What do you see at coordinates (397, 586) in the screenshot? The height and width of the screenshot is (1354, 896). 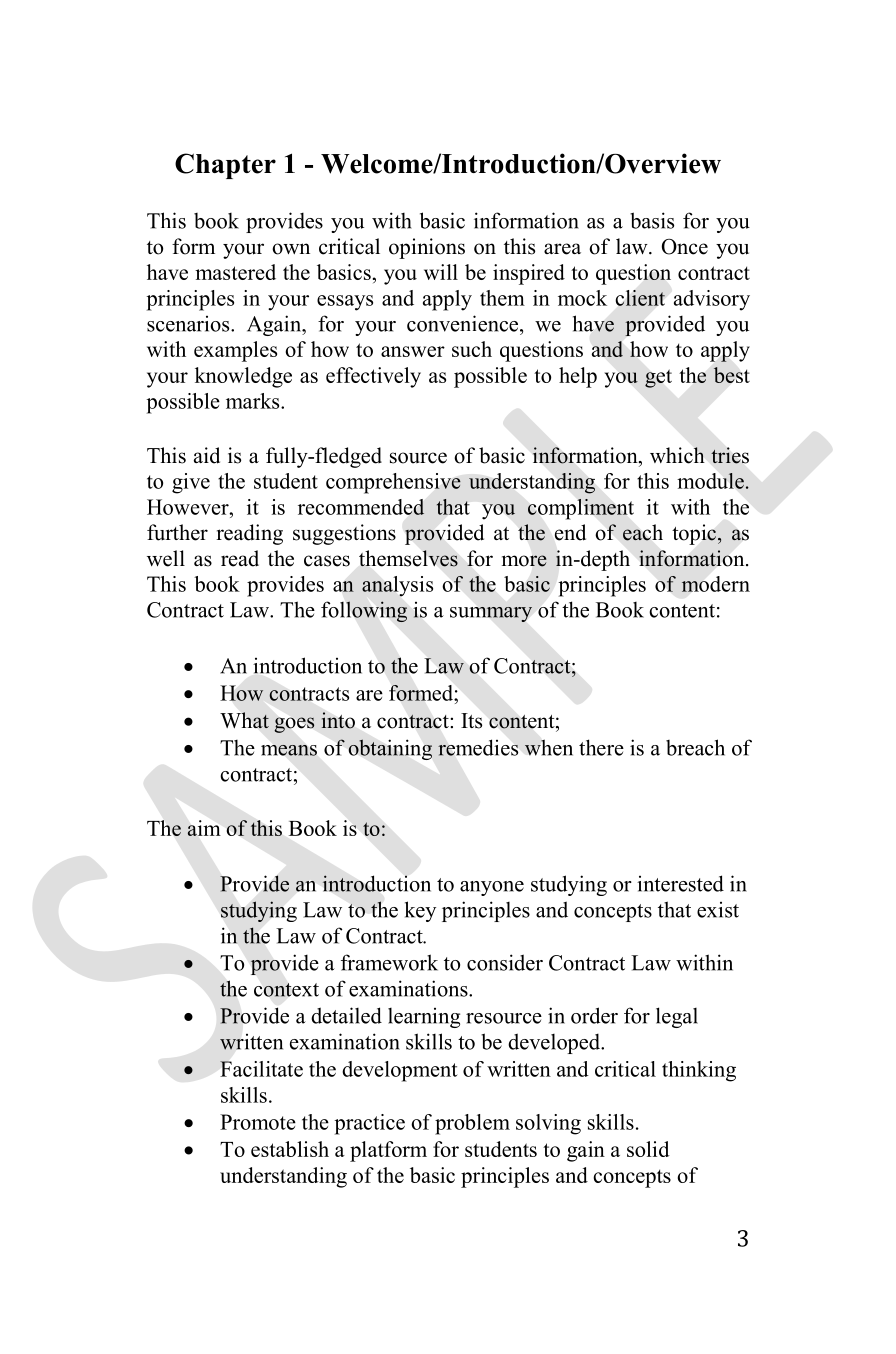 I see `analysis` at bounding box center [397, 586].
